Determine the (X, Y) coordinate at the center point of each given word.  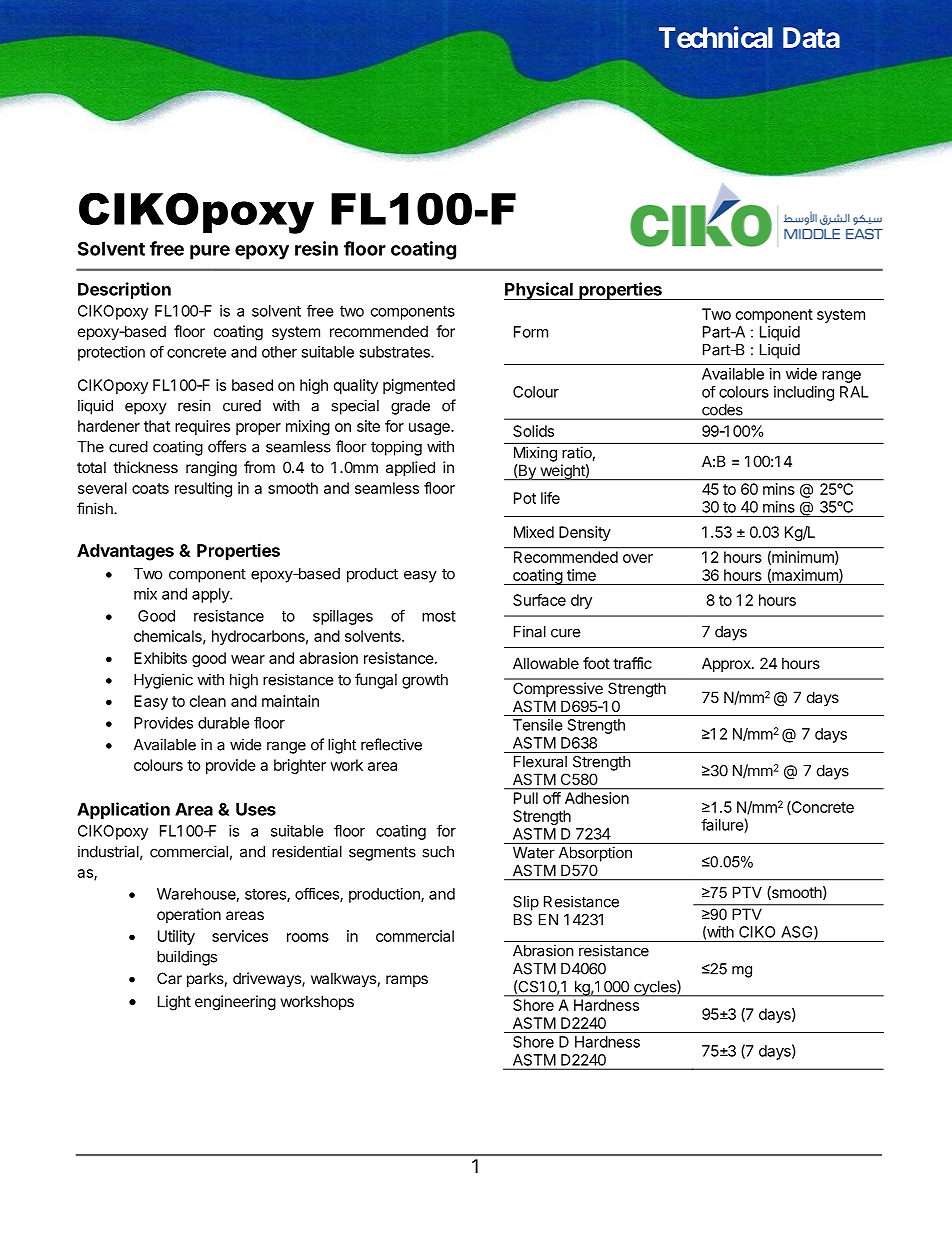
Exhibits (160, 658)
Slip (526, 903)
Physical (539, 291)
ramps (407, 981)
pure (210, 252)
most (439, 616)
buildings (187, 958)
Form (531, 332)
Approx (727, 664)
